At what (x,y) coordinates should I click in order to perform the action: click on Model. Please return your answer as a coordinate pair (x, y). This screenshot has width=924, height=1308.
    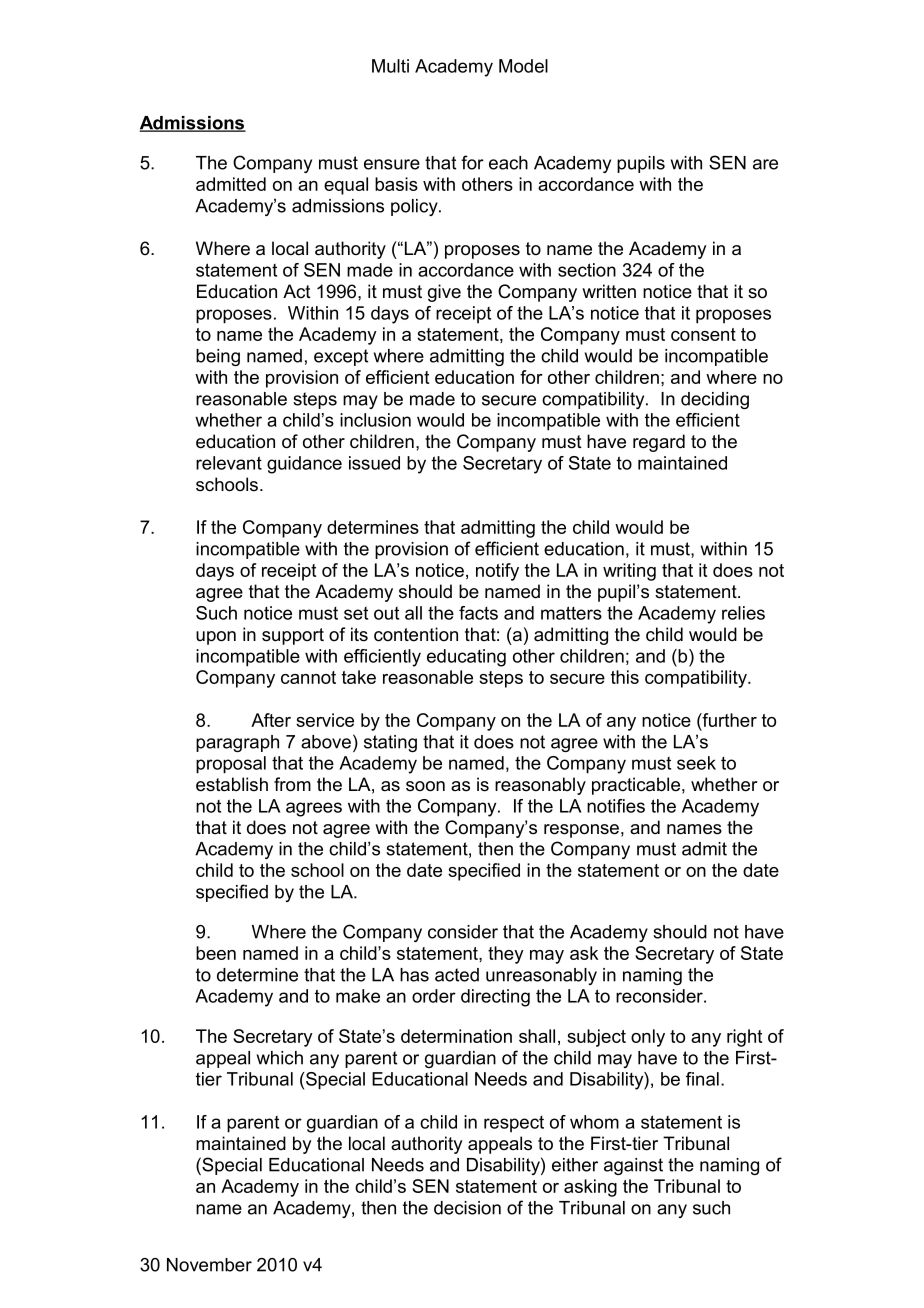
    Looking at the image, I should click on (523, 66).
